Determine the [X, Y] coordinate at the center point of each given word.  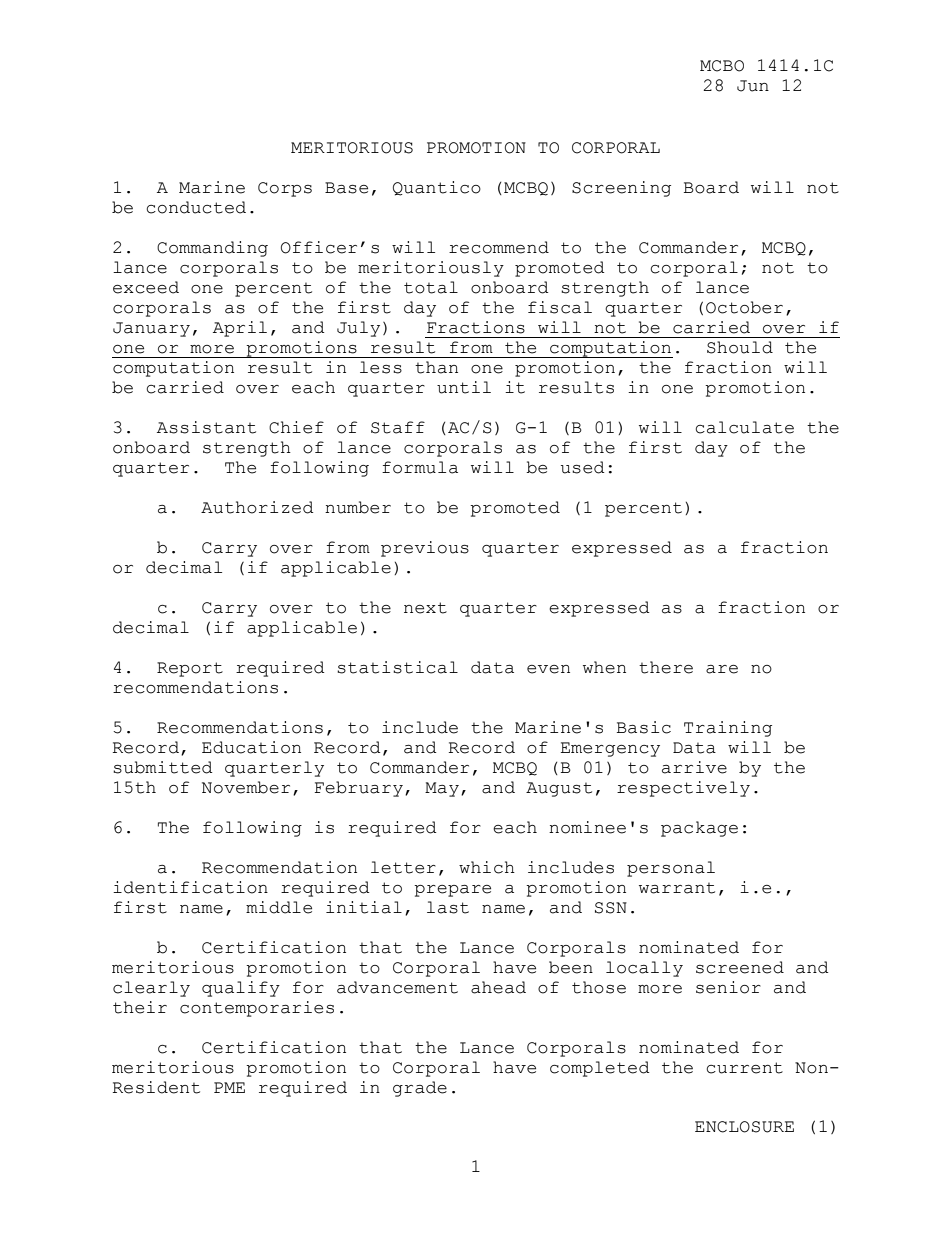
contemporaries [257, 1009]
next [425, 608]
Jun [753, 86]
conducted [196, 207]
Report [190, 669]
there [666, 667]
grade [420, 1089]
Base [346, 188]
